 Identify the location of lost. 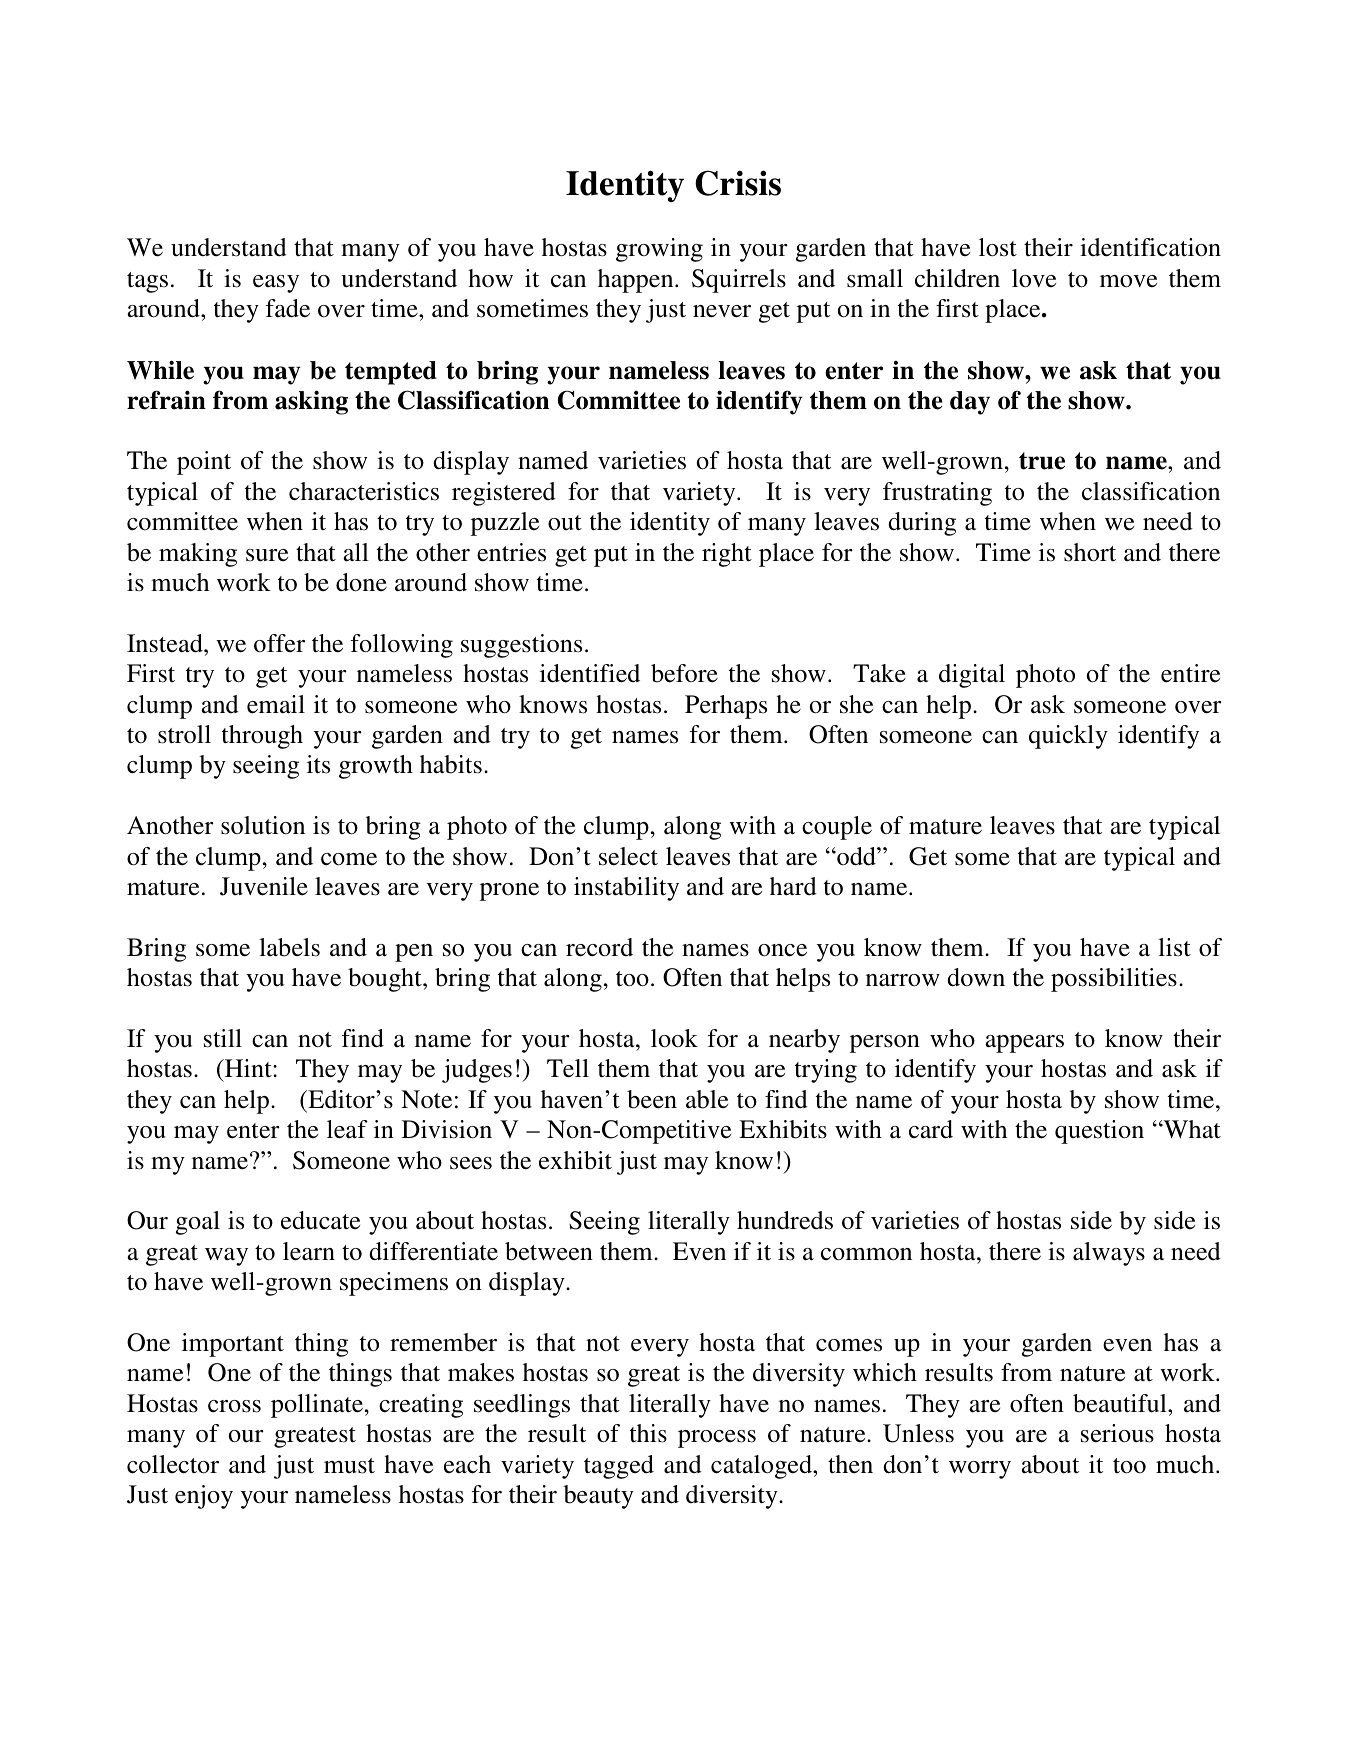
(998, 247).
